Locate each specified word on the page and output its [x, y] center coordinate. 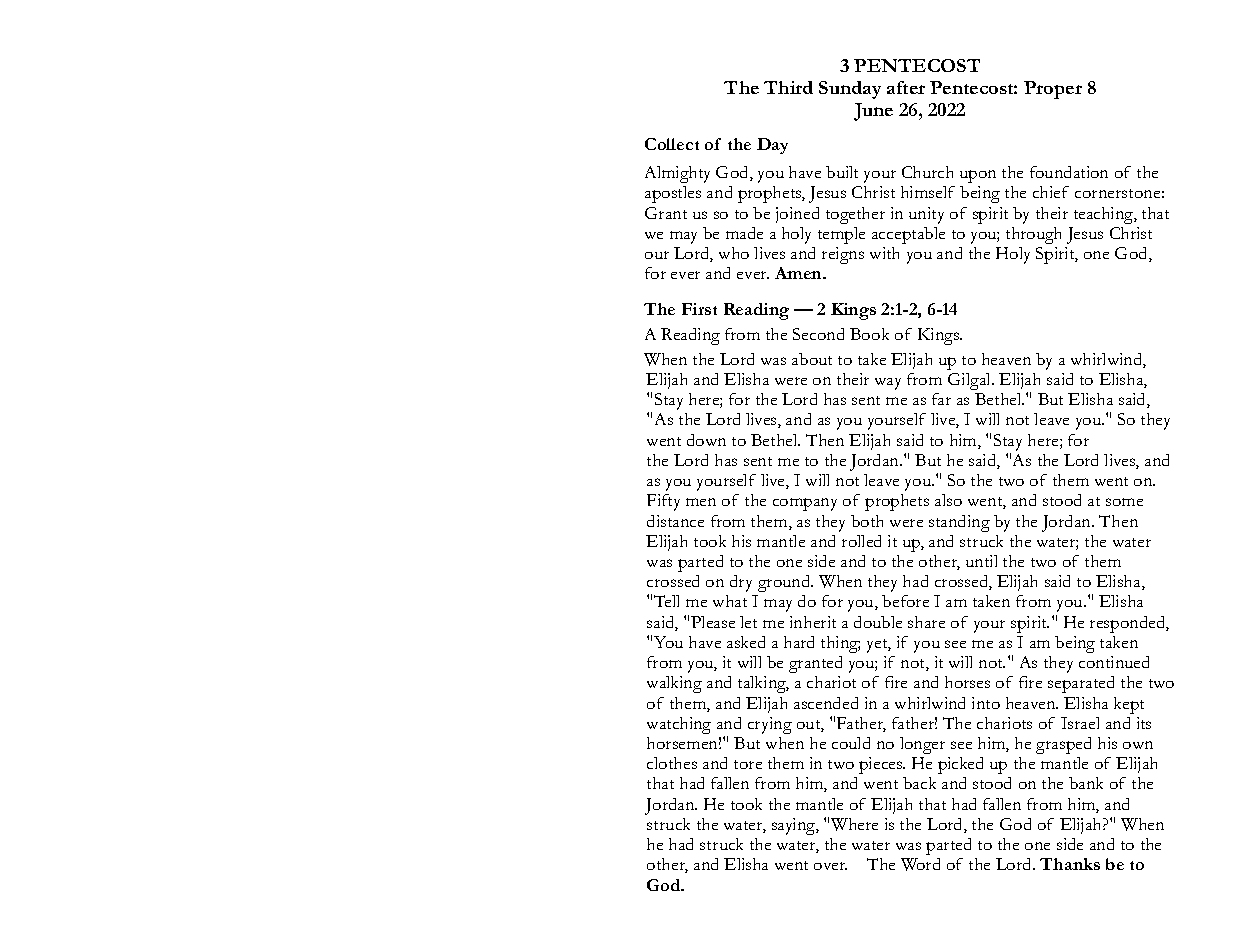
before [905, 601]
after [906, 87]
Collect [672, 144]
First [699, 309]
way [888, 384]
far [941, 399]
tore [748, 764]
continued [1114, 662]
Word [920, 864]
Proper [1053, 90]
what [730, 601]
